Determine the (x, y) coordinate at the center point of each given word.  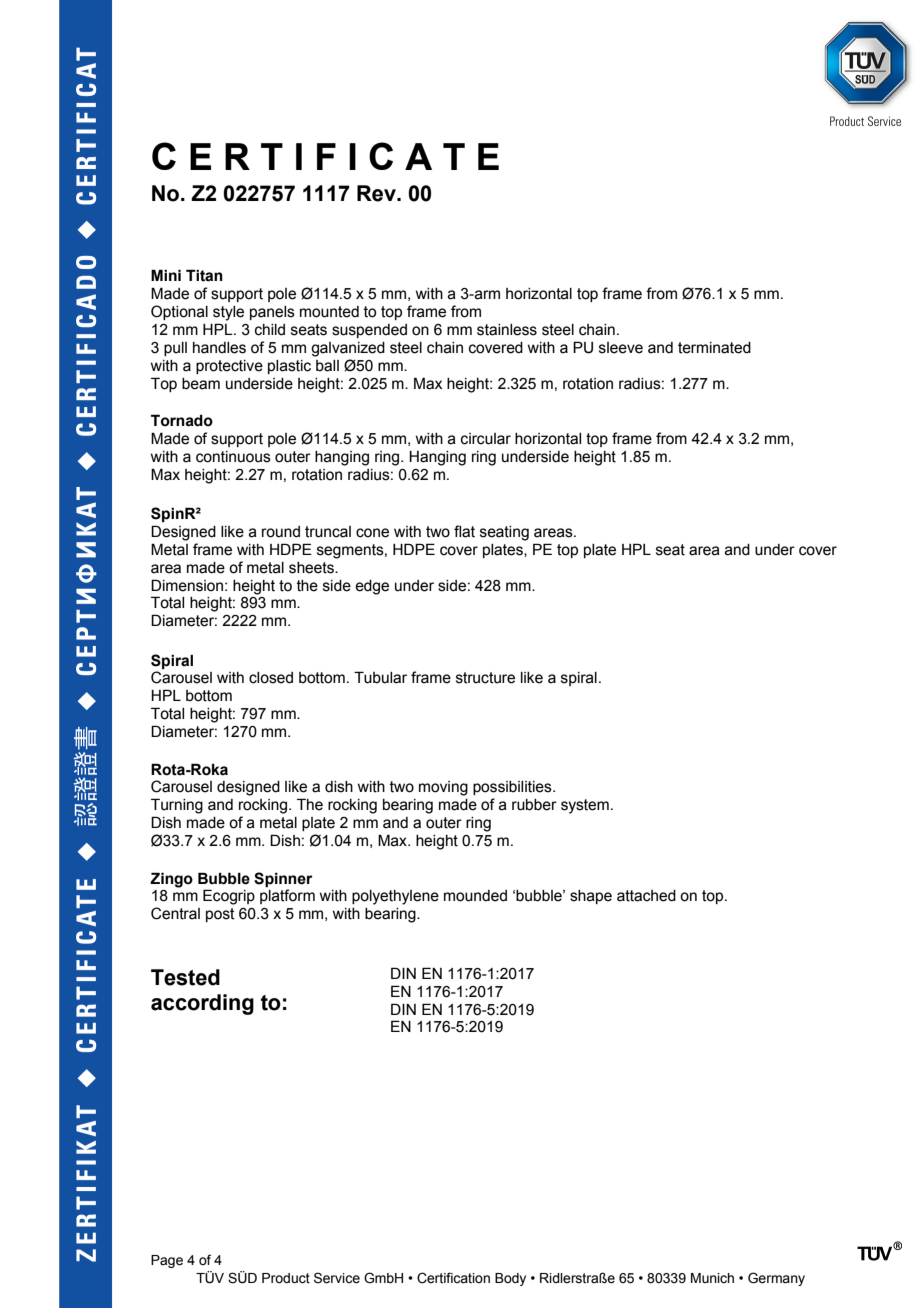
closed (271, 678)
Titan (204, 275)
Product (286, 1278)
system (585, 806)
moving (443, 788)
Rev (377, 193)
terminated (714, 348)
